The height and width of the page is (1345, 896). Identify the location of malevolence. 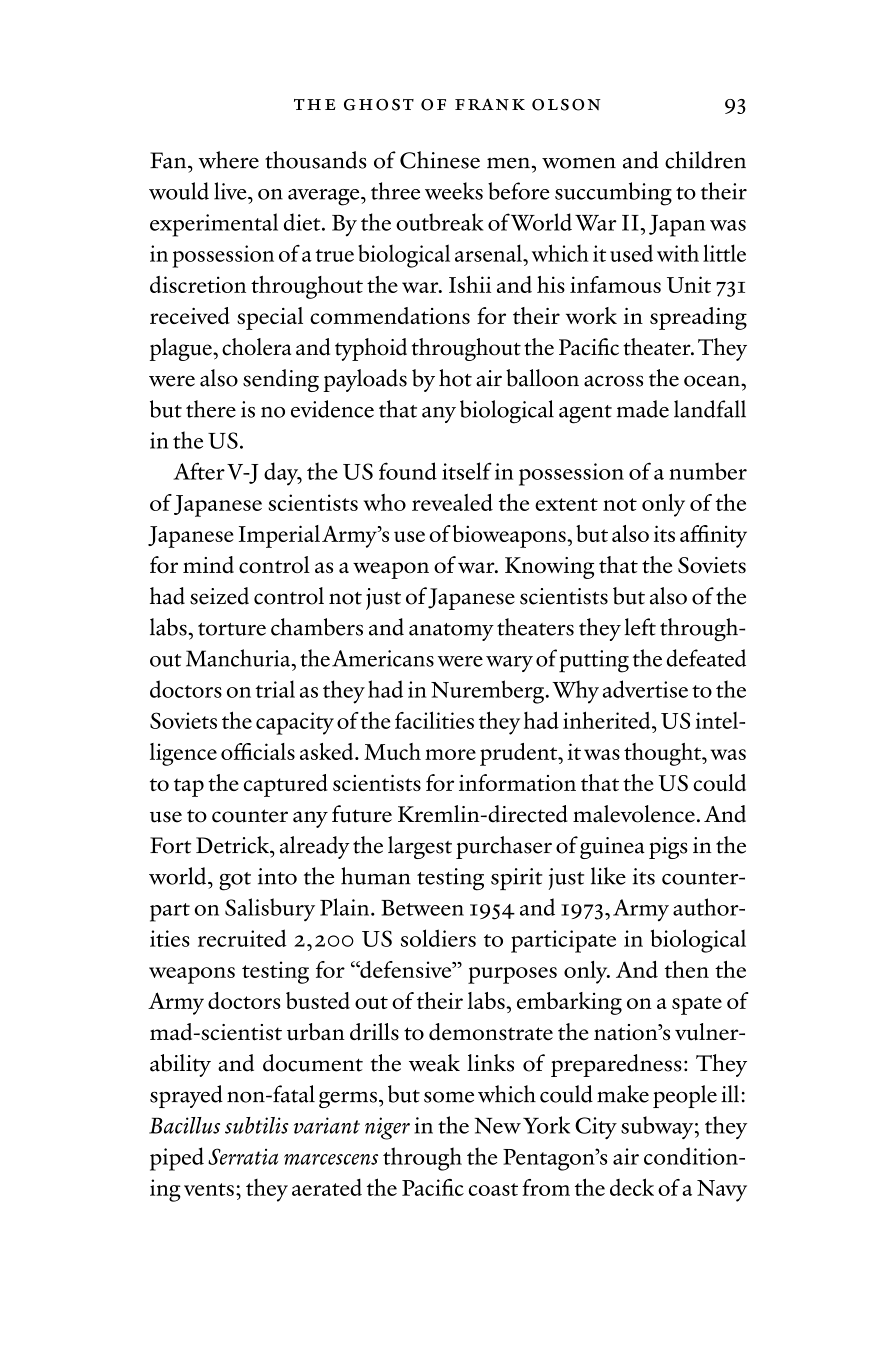
(634, 814).
